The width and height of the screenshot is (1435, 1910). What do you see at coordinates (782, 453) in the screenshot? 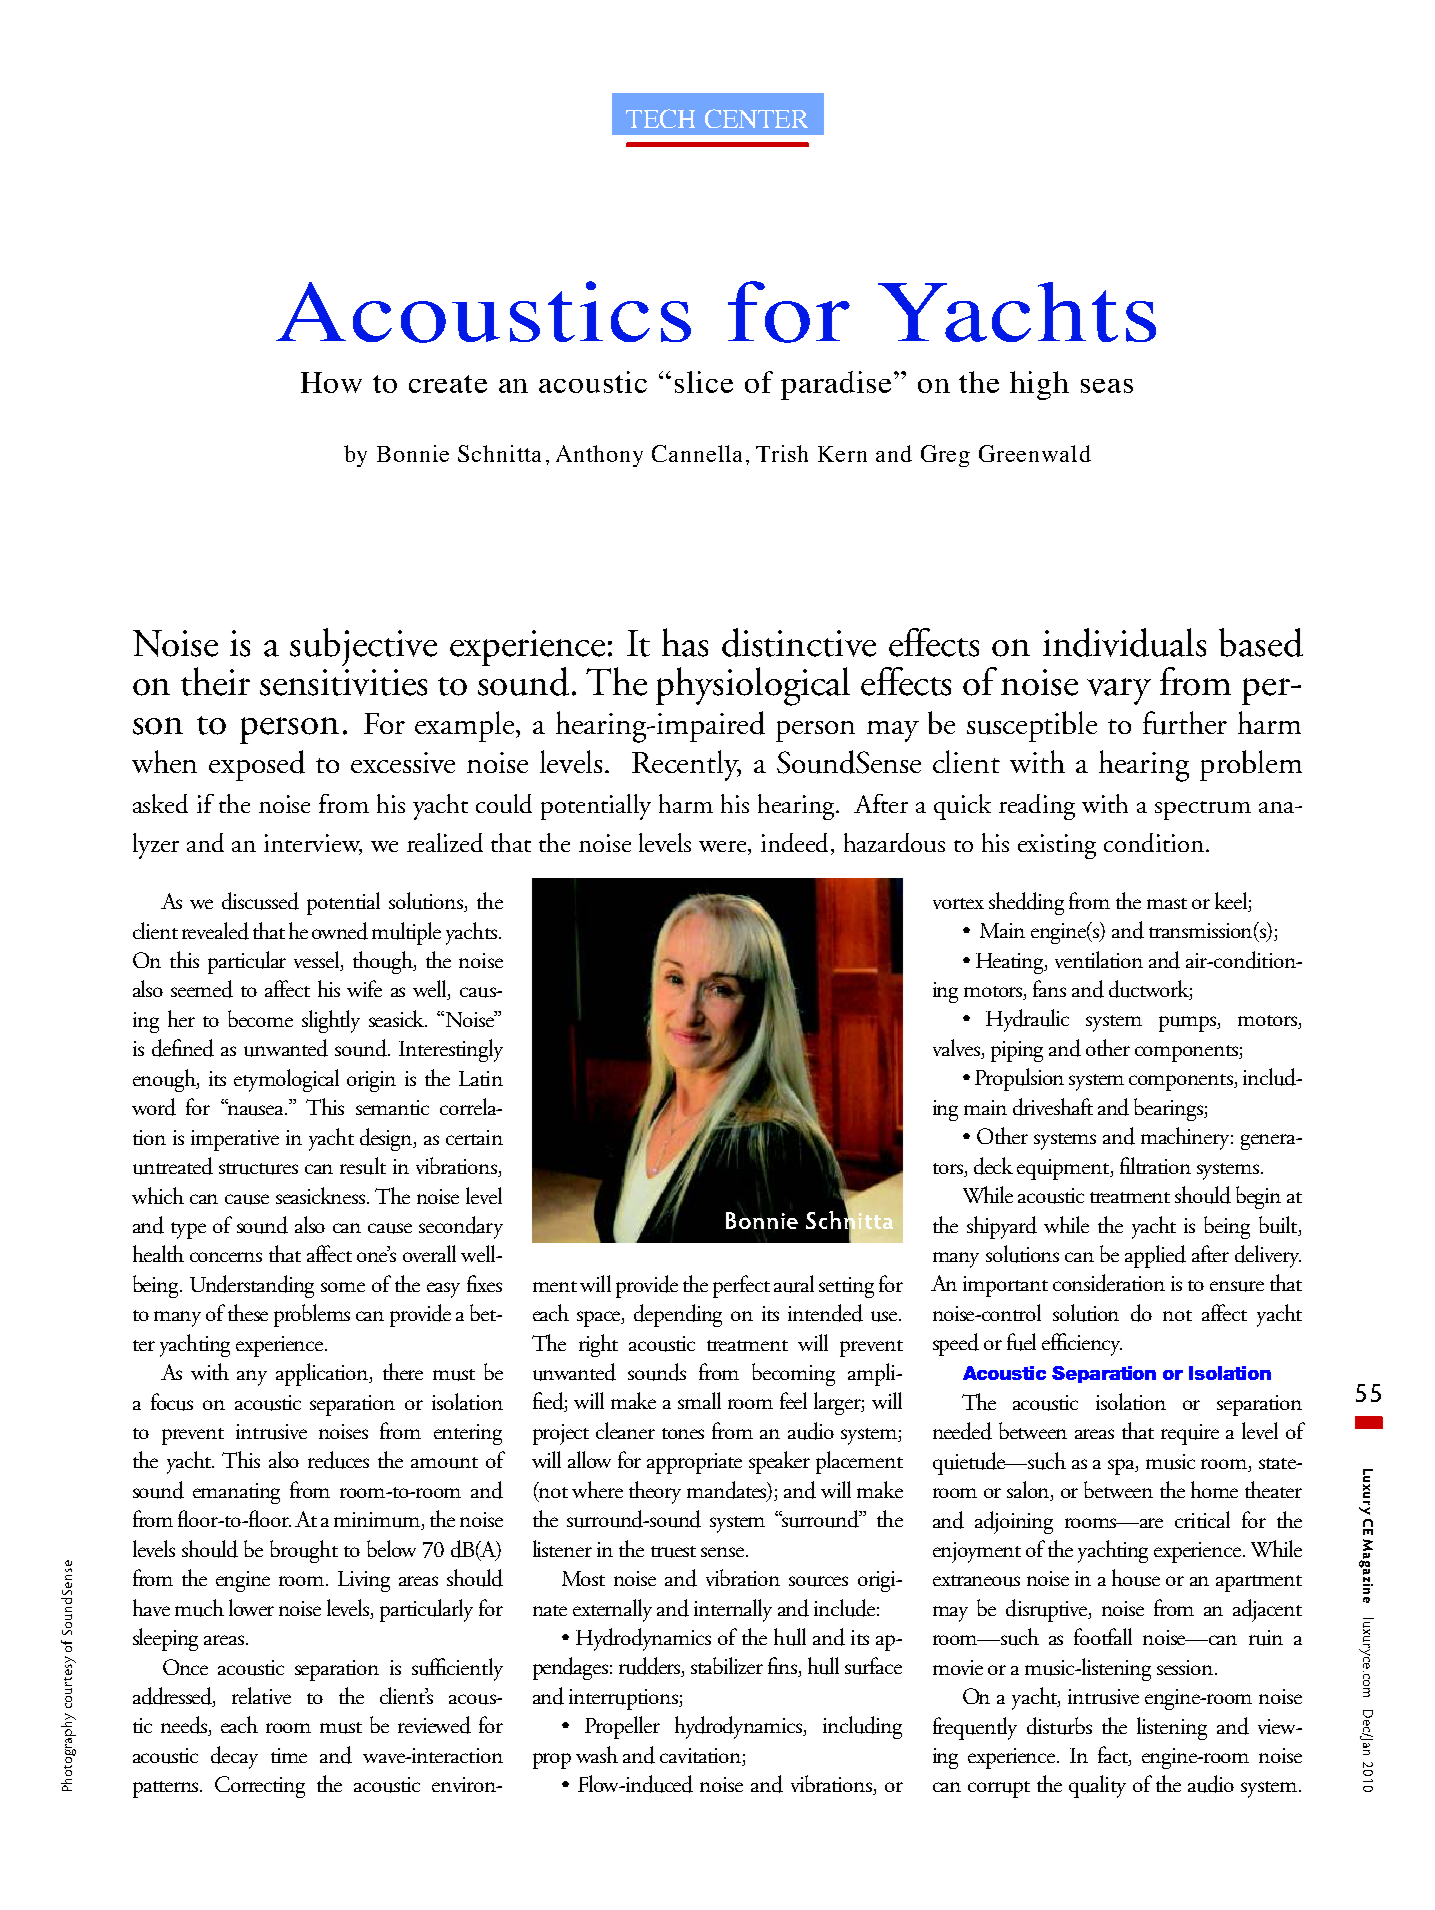
I see `Trish` at bounding box center [782, 453].
